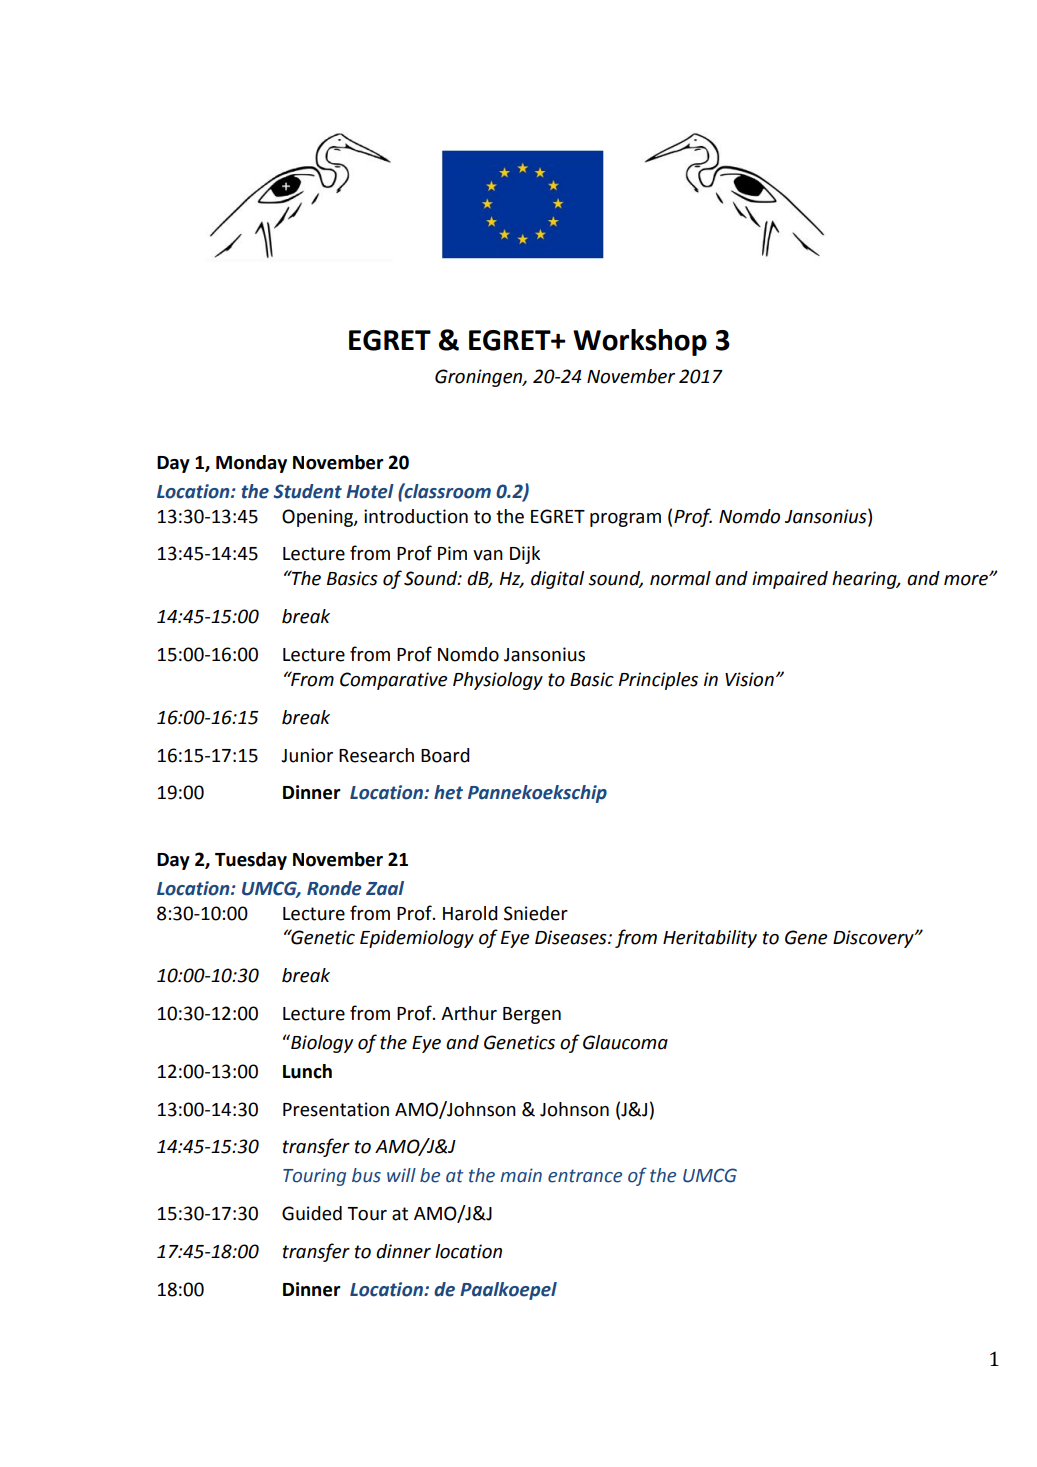 This screenshot has height=1467, width=1037. What do you see at coordinates (967, 580) in the screenshot?
I see `more` at bounding box center [967, 580].
